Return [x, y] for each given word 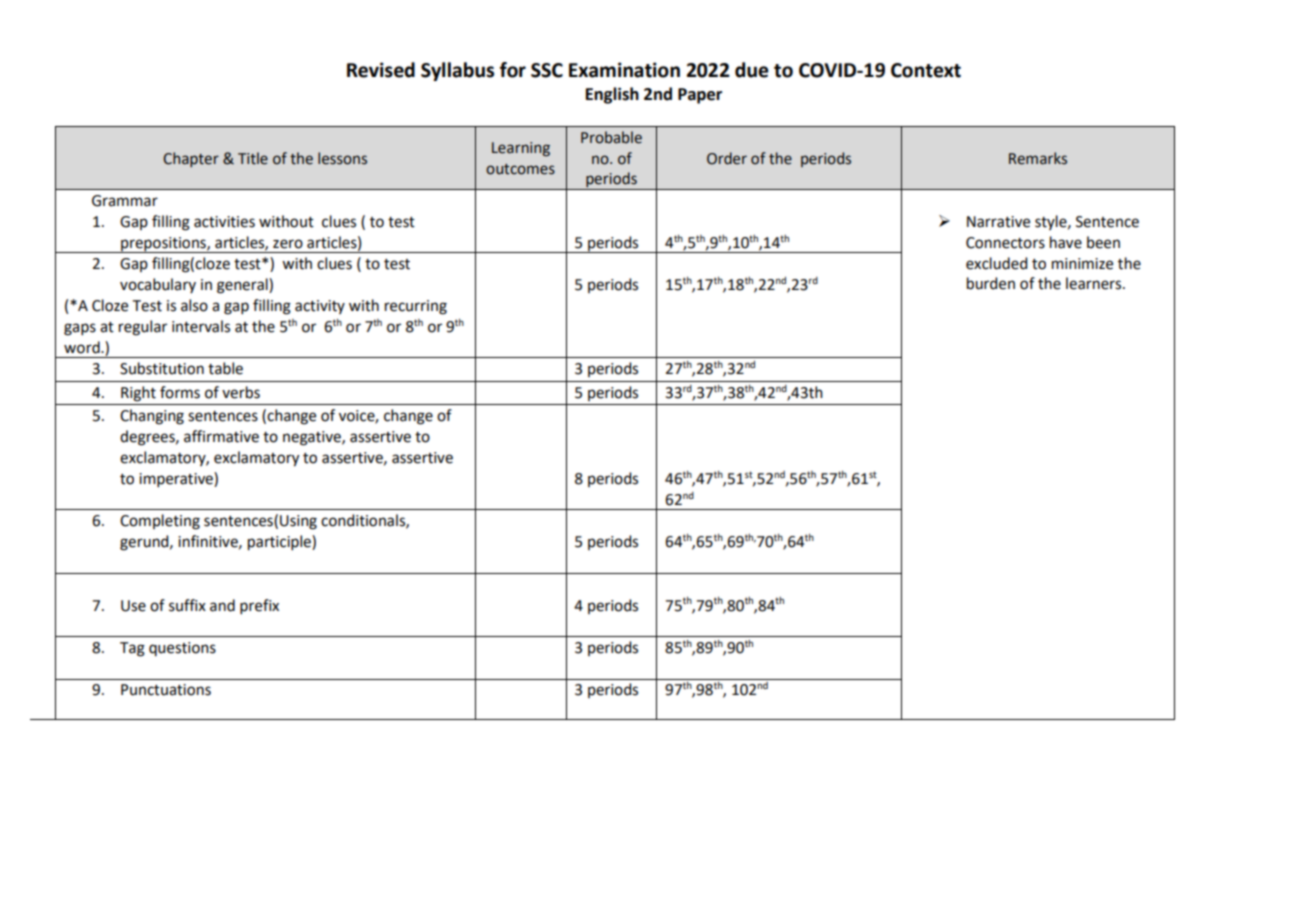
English [612, 95]
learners [1095, 283]
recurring [416, 307]
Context [926, 70]
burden [991, 283]
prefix [259, 606]
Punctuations [166, 690]
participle [280, 543]
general [243, 286]
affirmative [221, 436]
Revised [381, 70]
